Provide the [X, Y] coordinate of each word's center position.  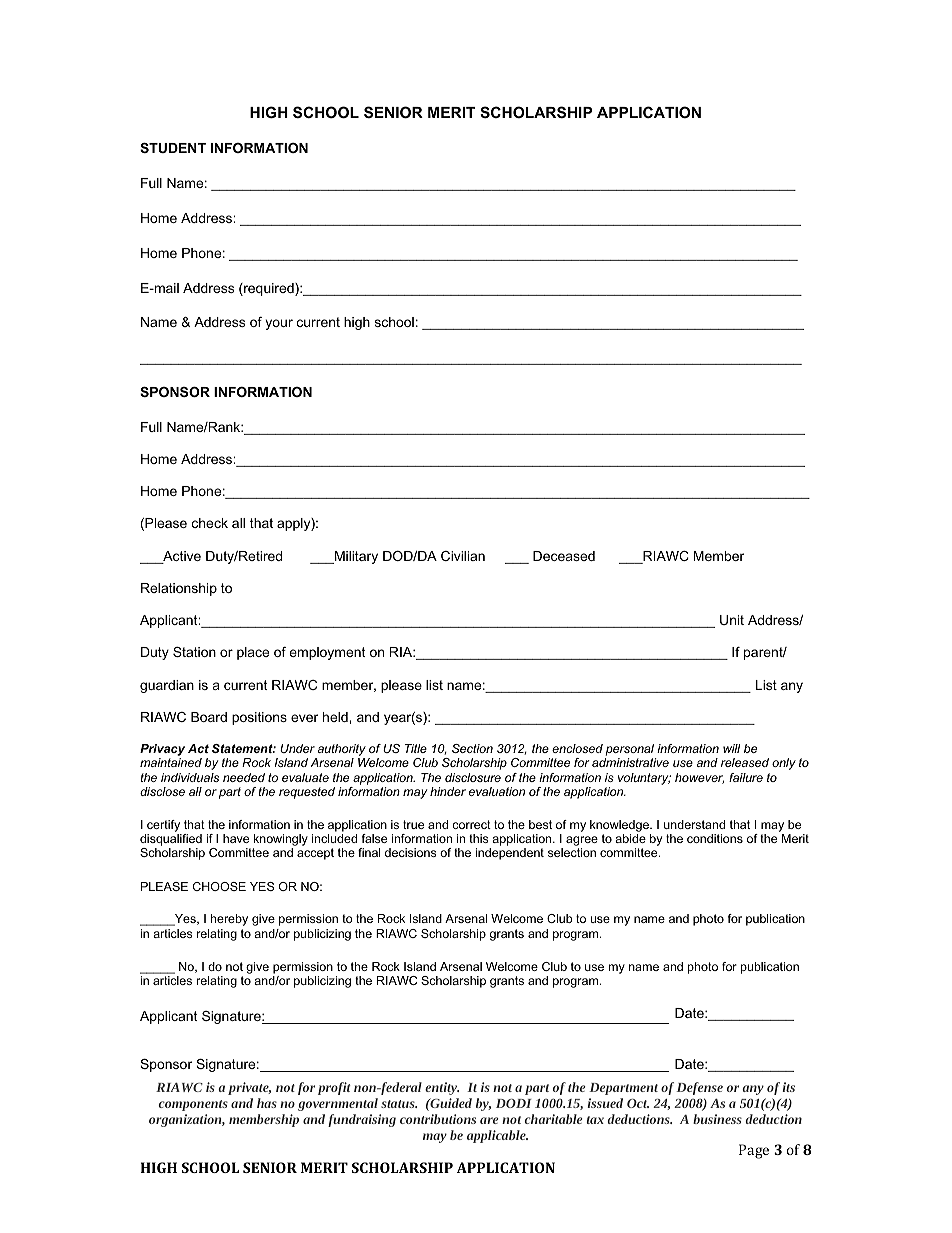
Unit [732, 620]
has [267, 1103]
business [717, 1119]
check [210, 523]
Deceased [564, 556]
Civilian [463, 556]
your [279, 324]
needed [244, 777]
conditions [715, 838]
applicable [497, 1136]
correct [471, 824]
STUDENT [173, 148]
